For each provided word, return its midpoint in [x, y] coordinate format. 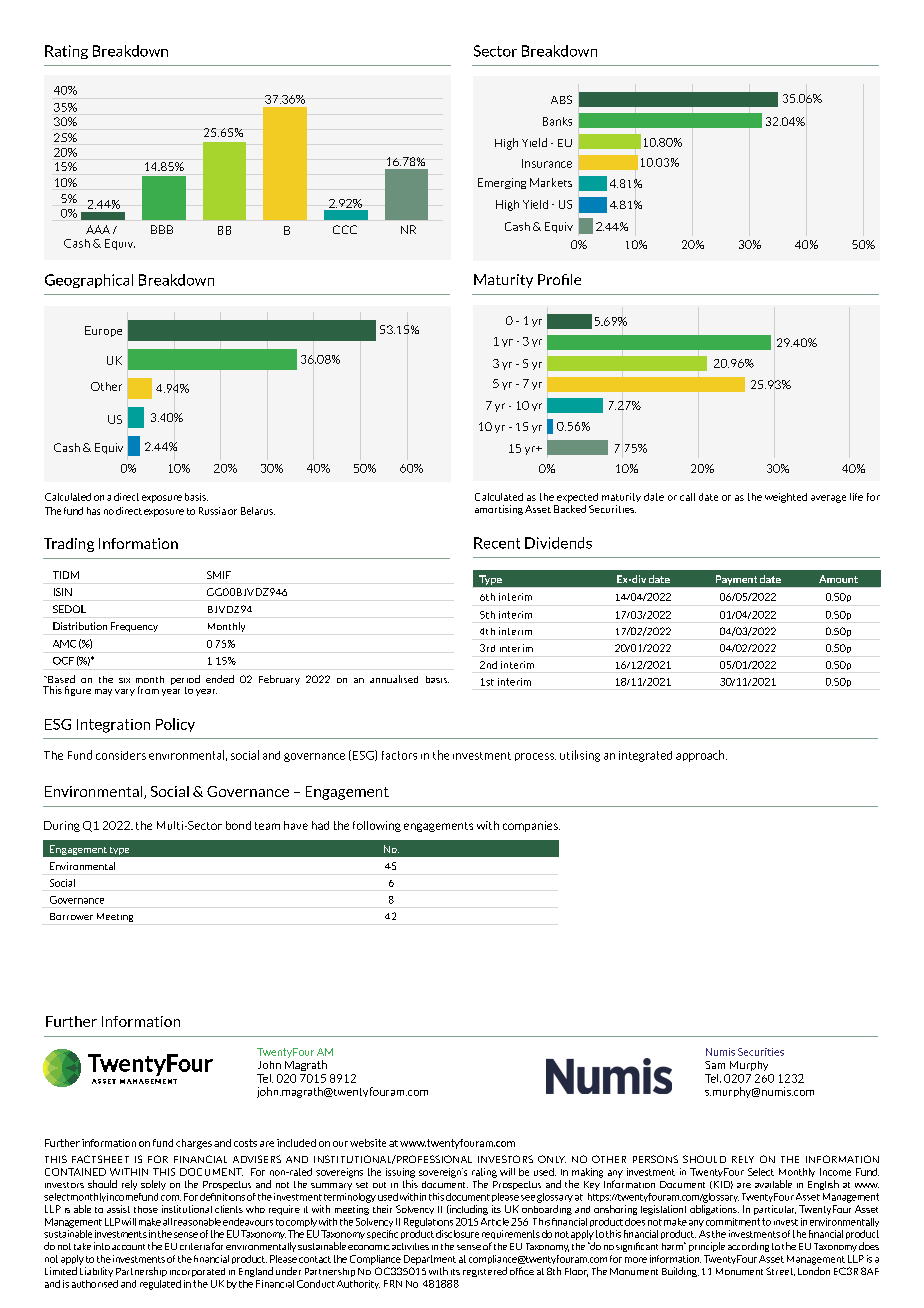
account [128, 1247]
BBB [162, 229]
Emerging [502, 183]
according [748, 1247]
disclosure [457, 1234]
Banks [557, 121]
